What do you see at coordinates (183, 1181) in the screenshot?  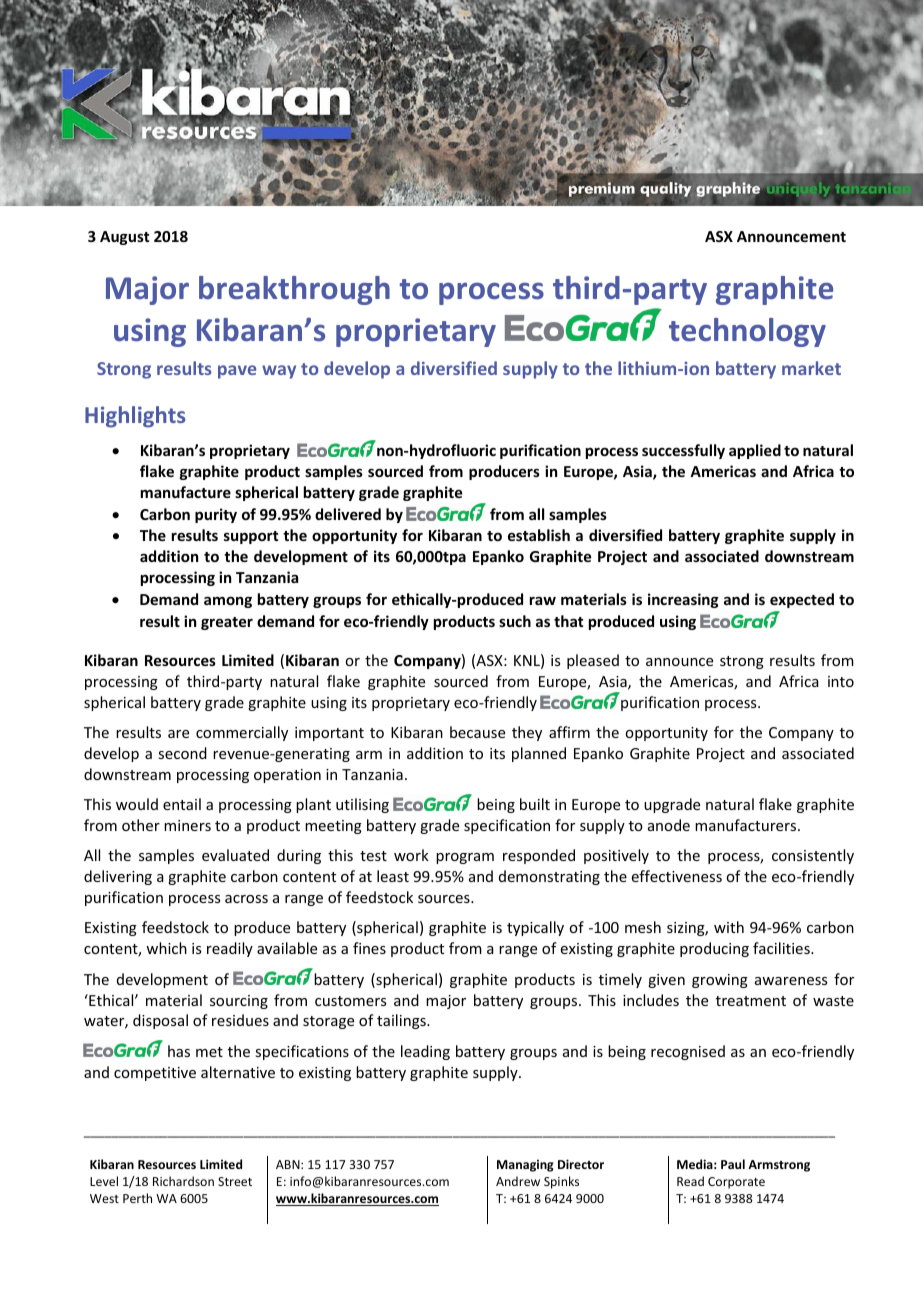 I see `Richardson` at bounding box center [183, 1181].
